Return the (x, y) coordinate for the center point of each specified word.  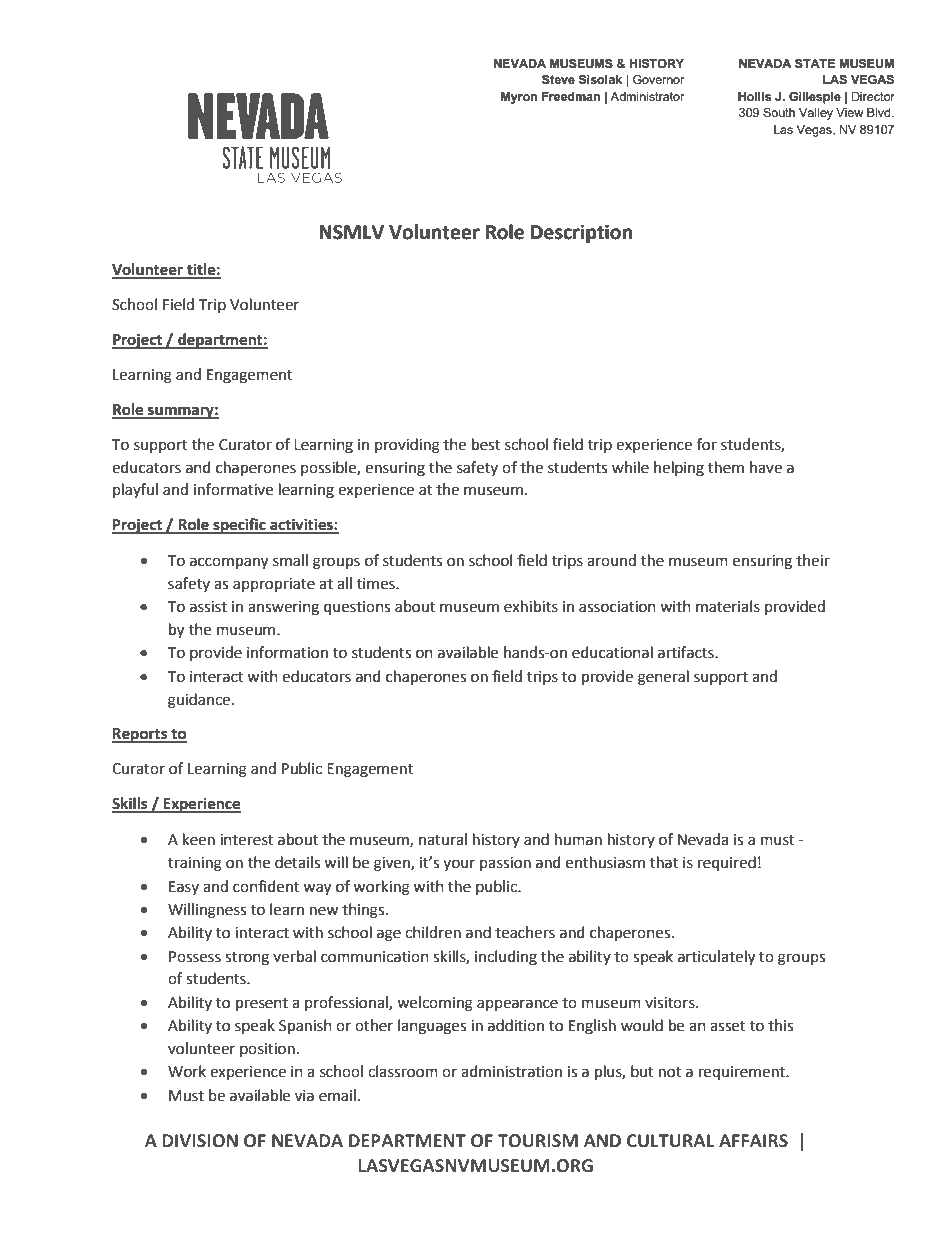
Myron (519, 98)
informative (233, 489)
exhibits (531, 606)
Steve (558, 80)
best (486, 444)
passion (505, 864)
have (766, 467)
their (813, 560)
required (727, 864)
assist (208, 607)
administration (511, 1071)
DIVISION (200, 1141)
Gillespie (815, 98)
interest (246, 840)
